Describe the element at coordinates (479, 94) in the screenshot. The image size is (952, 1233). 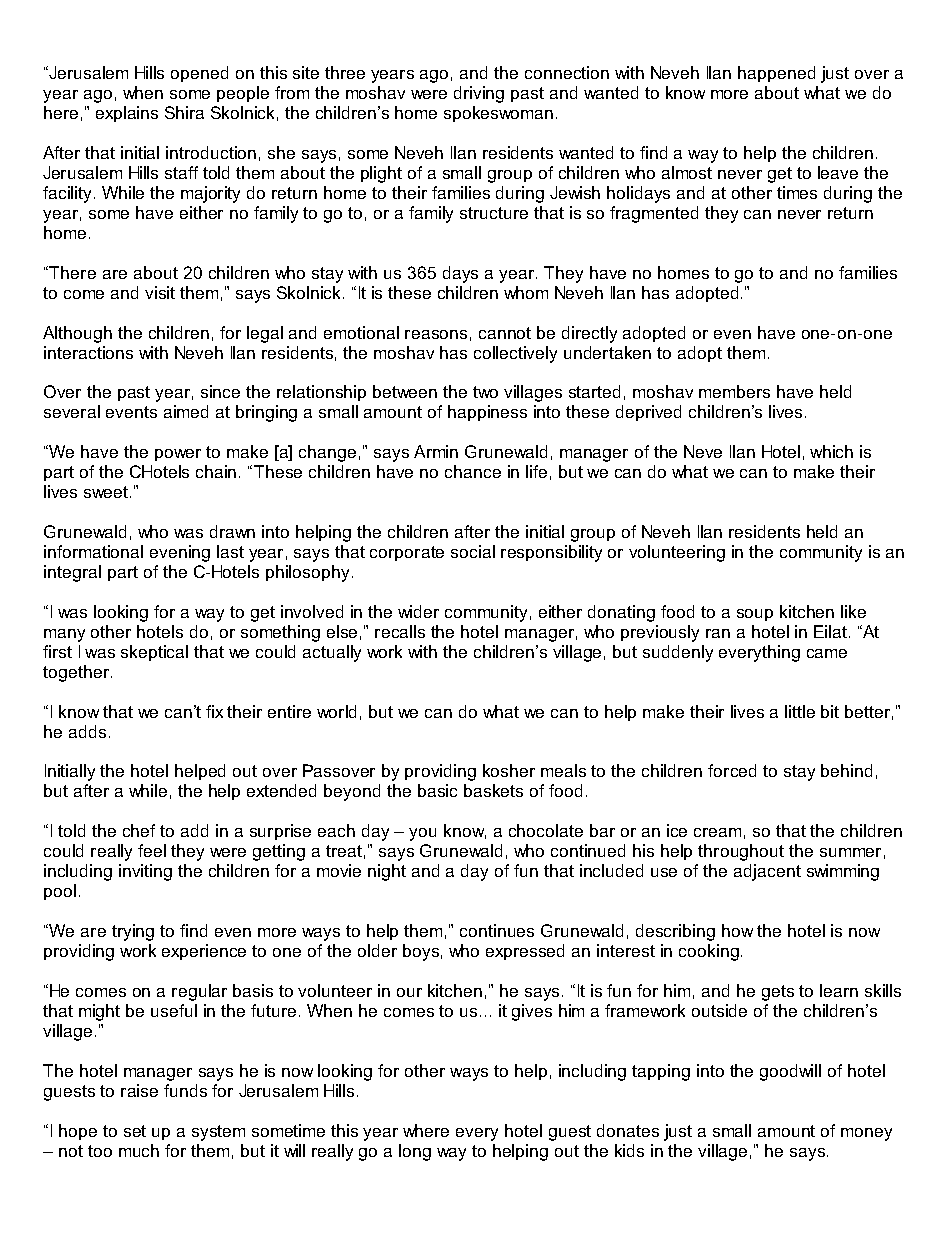
I see `driving` at that location.
